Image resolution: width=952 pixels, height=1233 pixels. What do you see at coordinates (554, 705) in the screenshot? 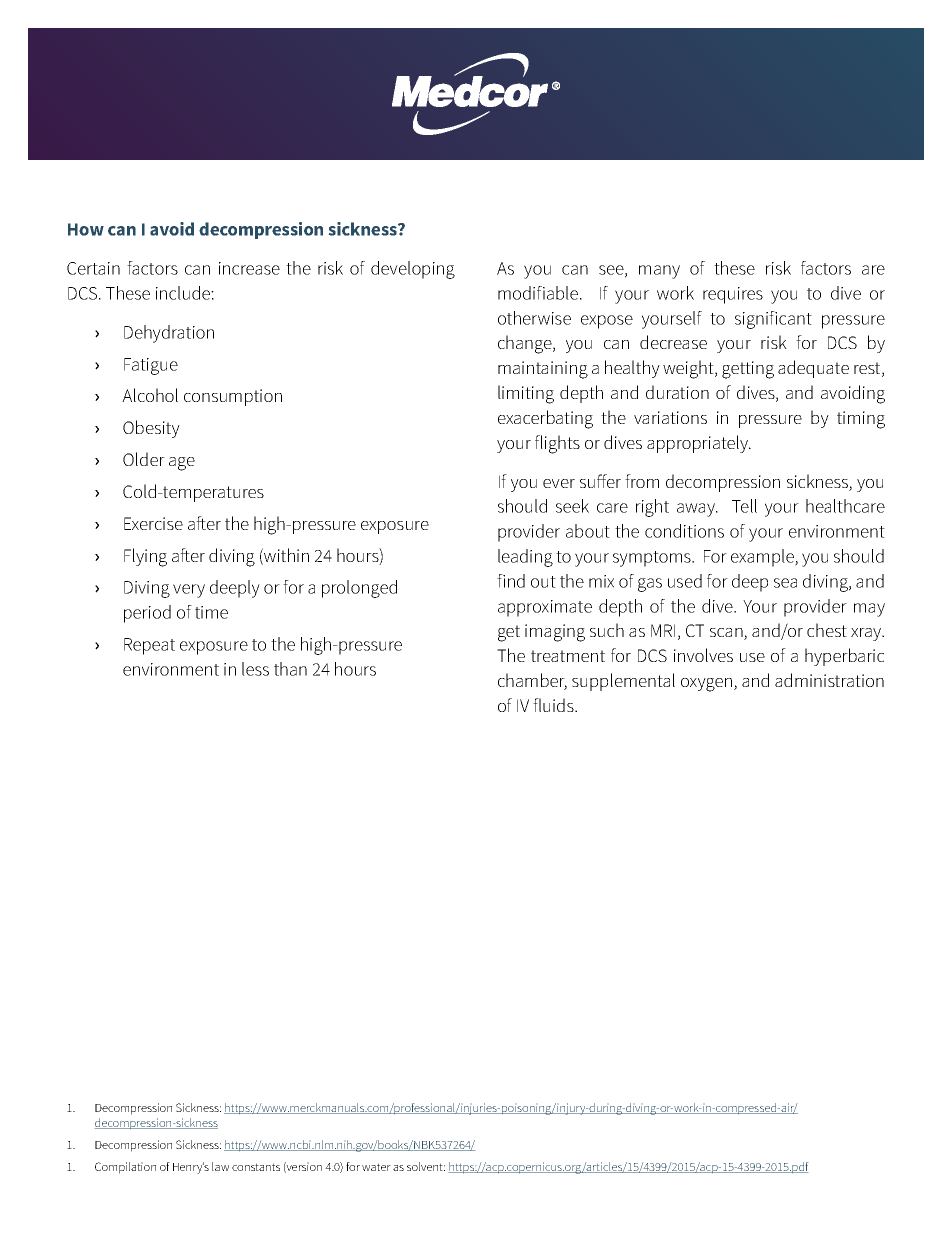
I see `fluids` at bounding box center [554, 705].
